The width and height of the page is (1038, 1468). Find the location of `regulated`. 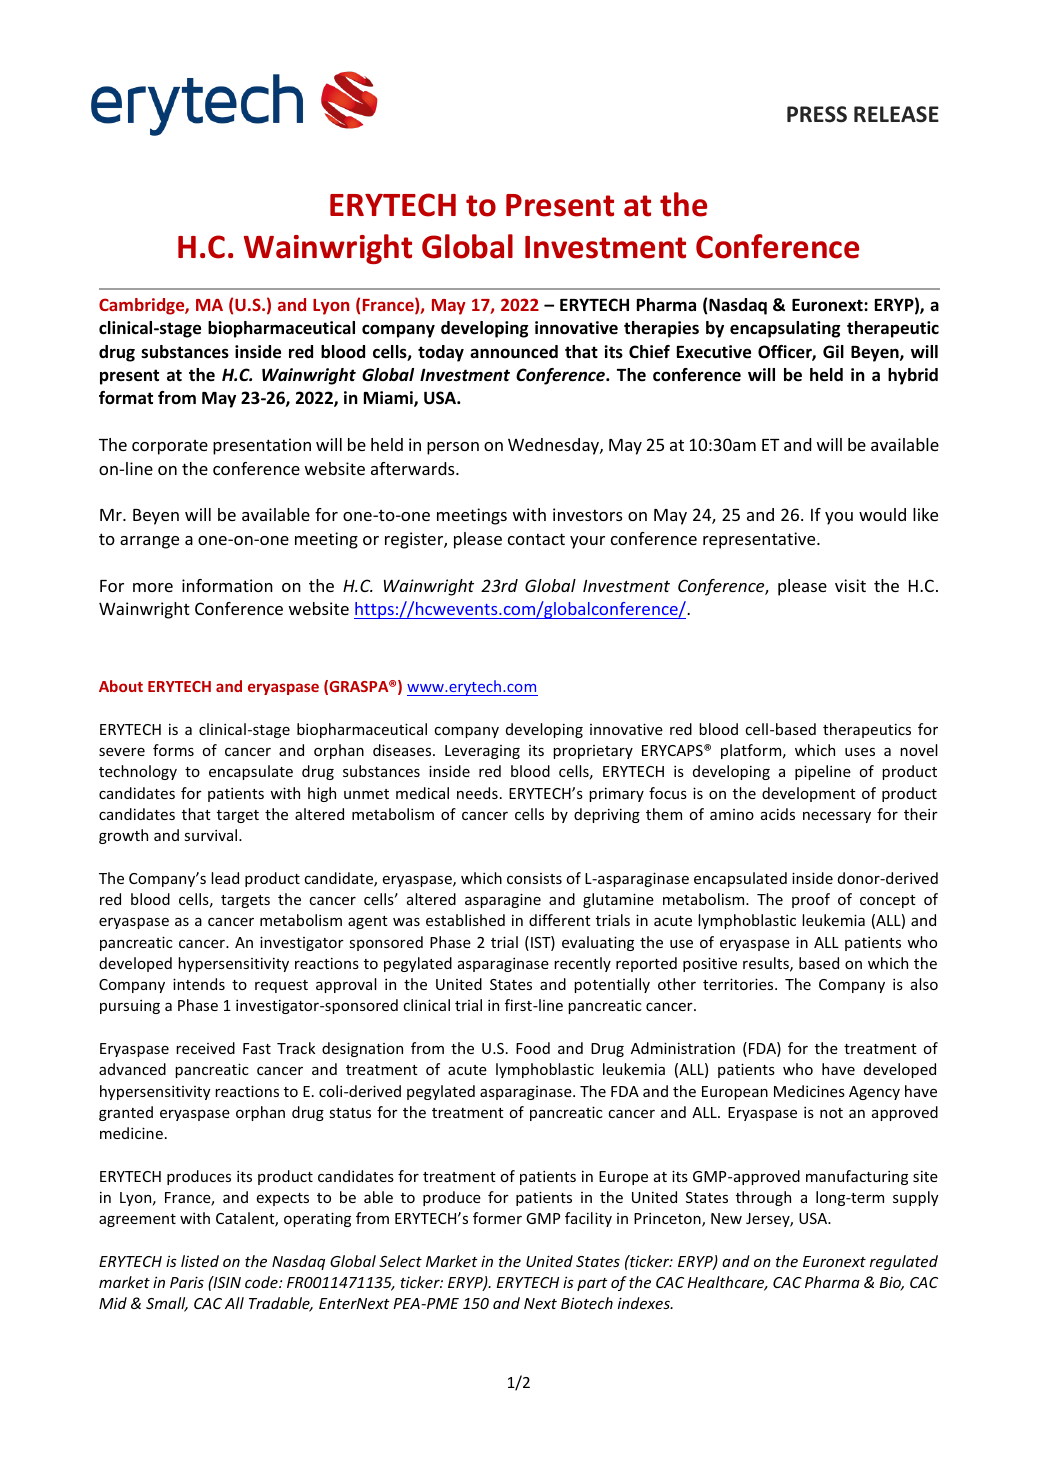

regulated is located at coordinates (904, 1262).
